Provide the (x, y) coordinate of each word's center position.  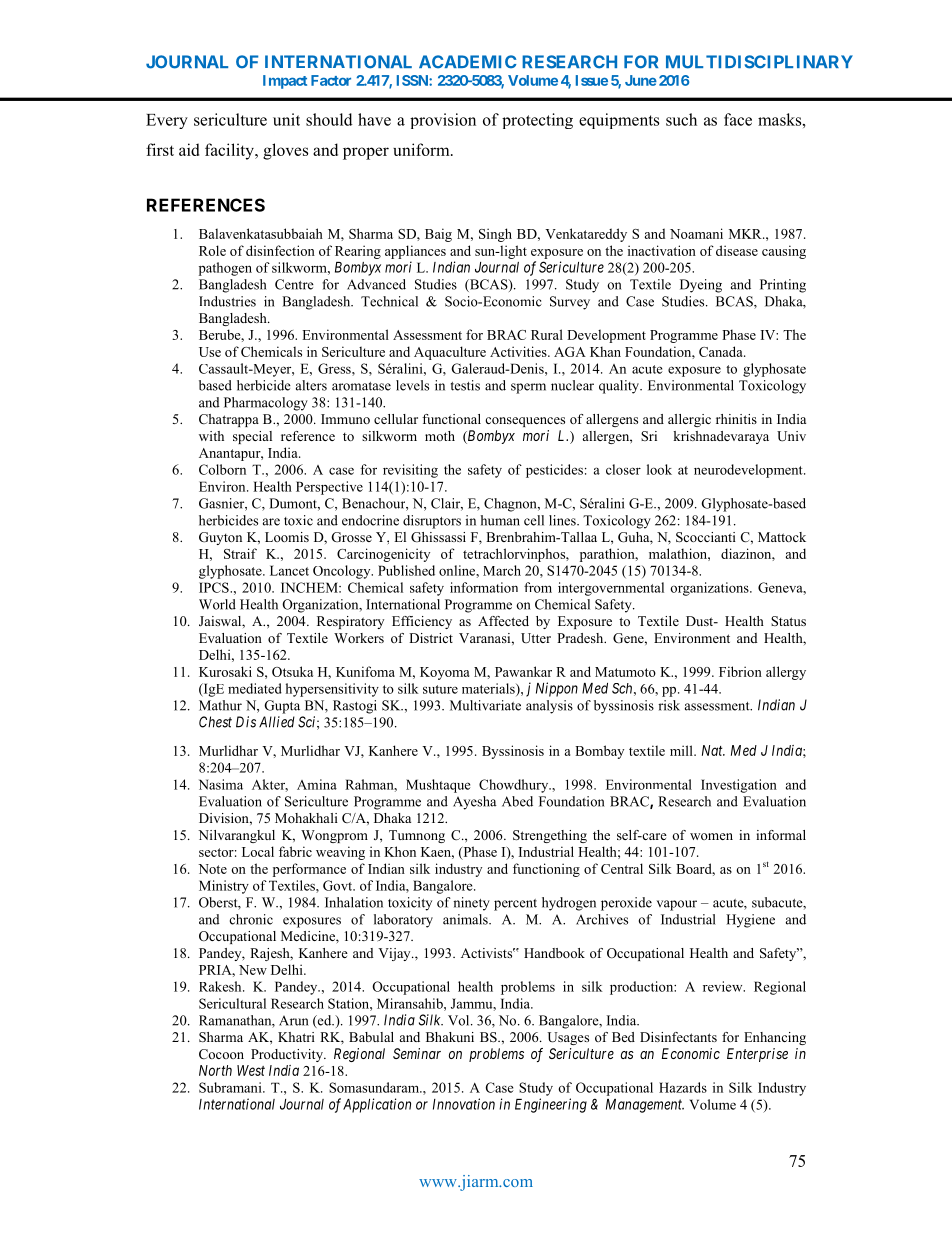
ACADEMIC (467, 62)
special (252, 437)
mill (682, 750)
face (738, 119)
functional (451, 419)
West (251, 1070)
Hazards (683, 1087)
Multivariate (485, 705)
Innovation (464, 1104)
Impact (285, 82)
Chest (215, 722)
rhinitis (736, 419)
